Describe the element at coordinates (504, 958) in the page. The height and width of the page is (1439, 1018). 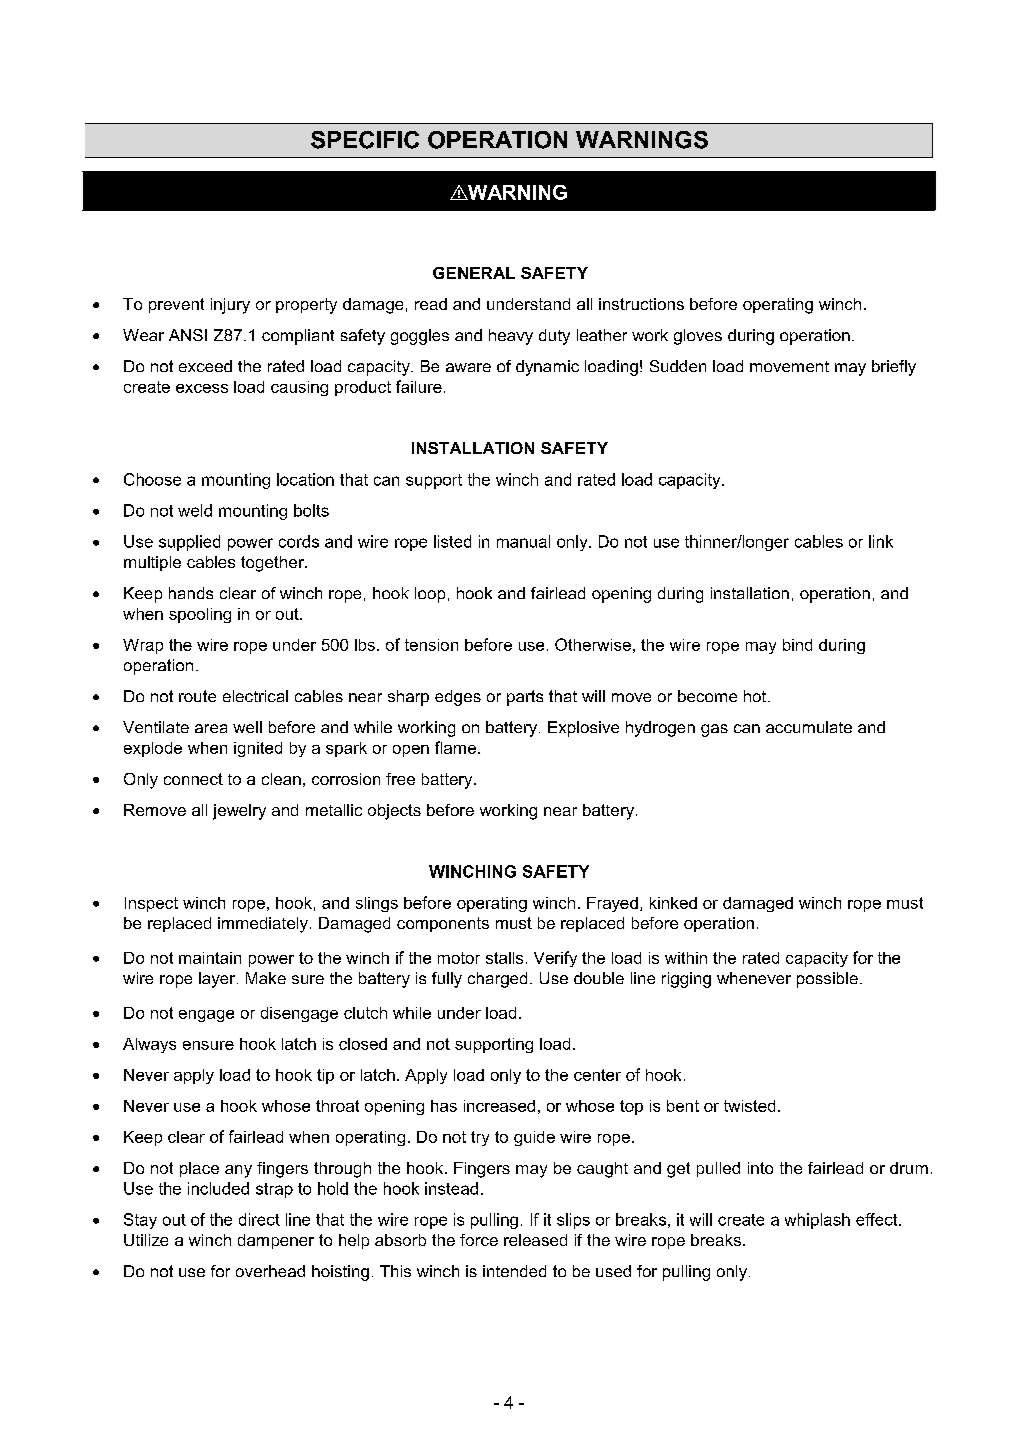
I see `stalls` at that location.
